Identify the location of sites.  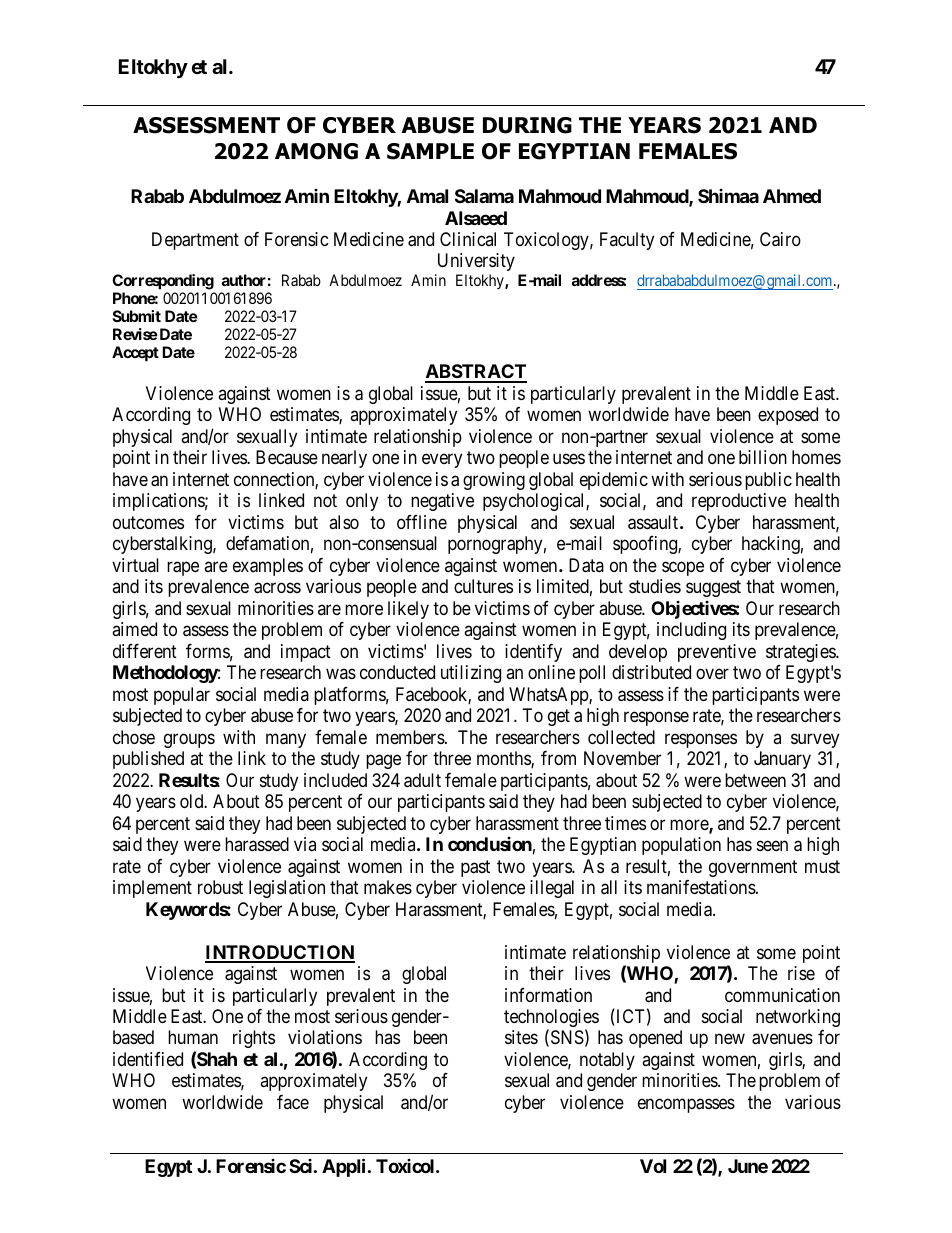
(521, 1037).
